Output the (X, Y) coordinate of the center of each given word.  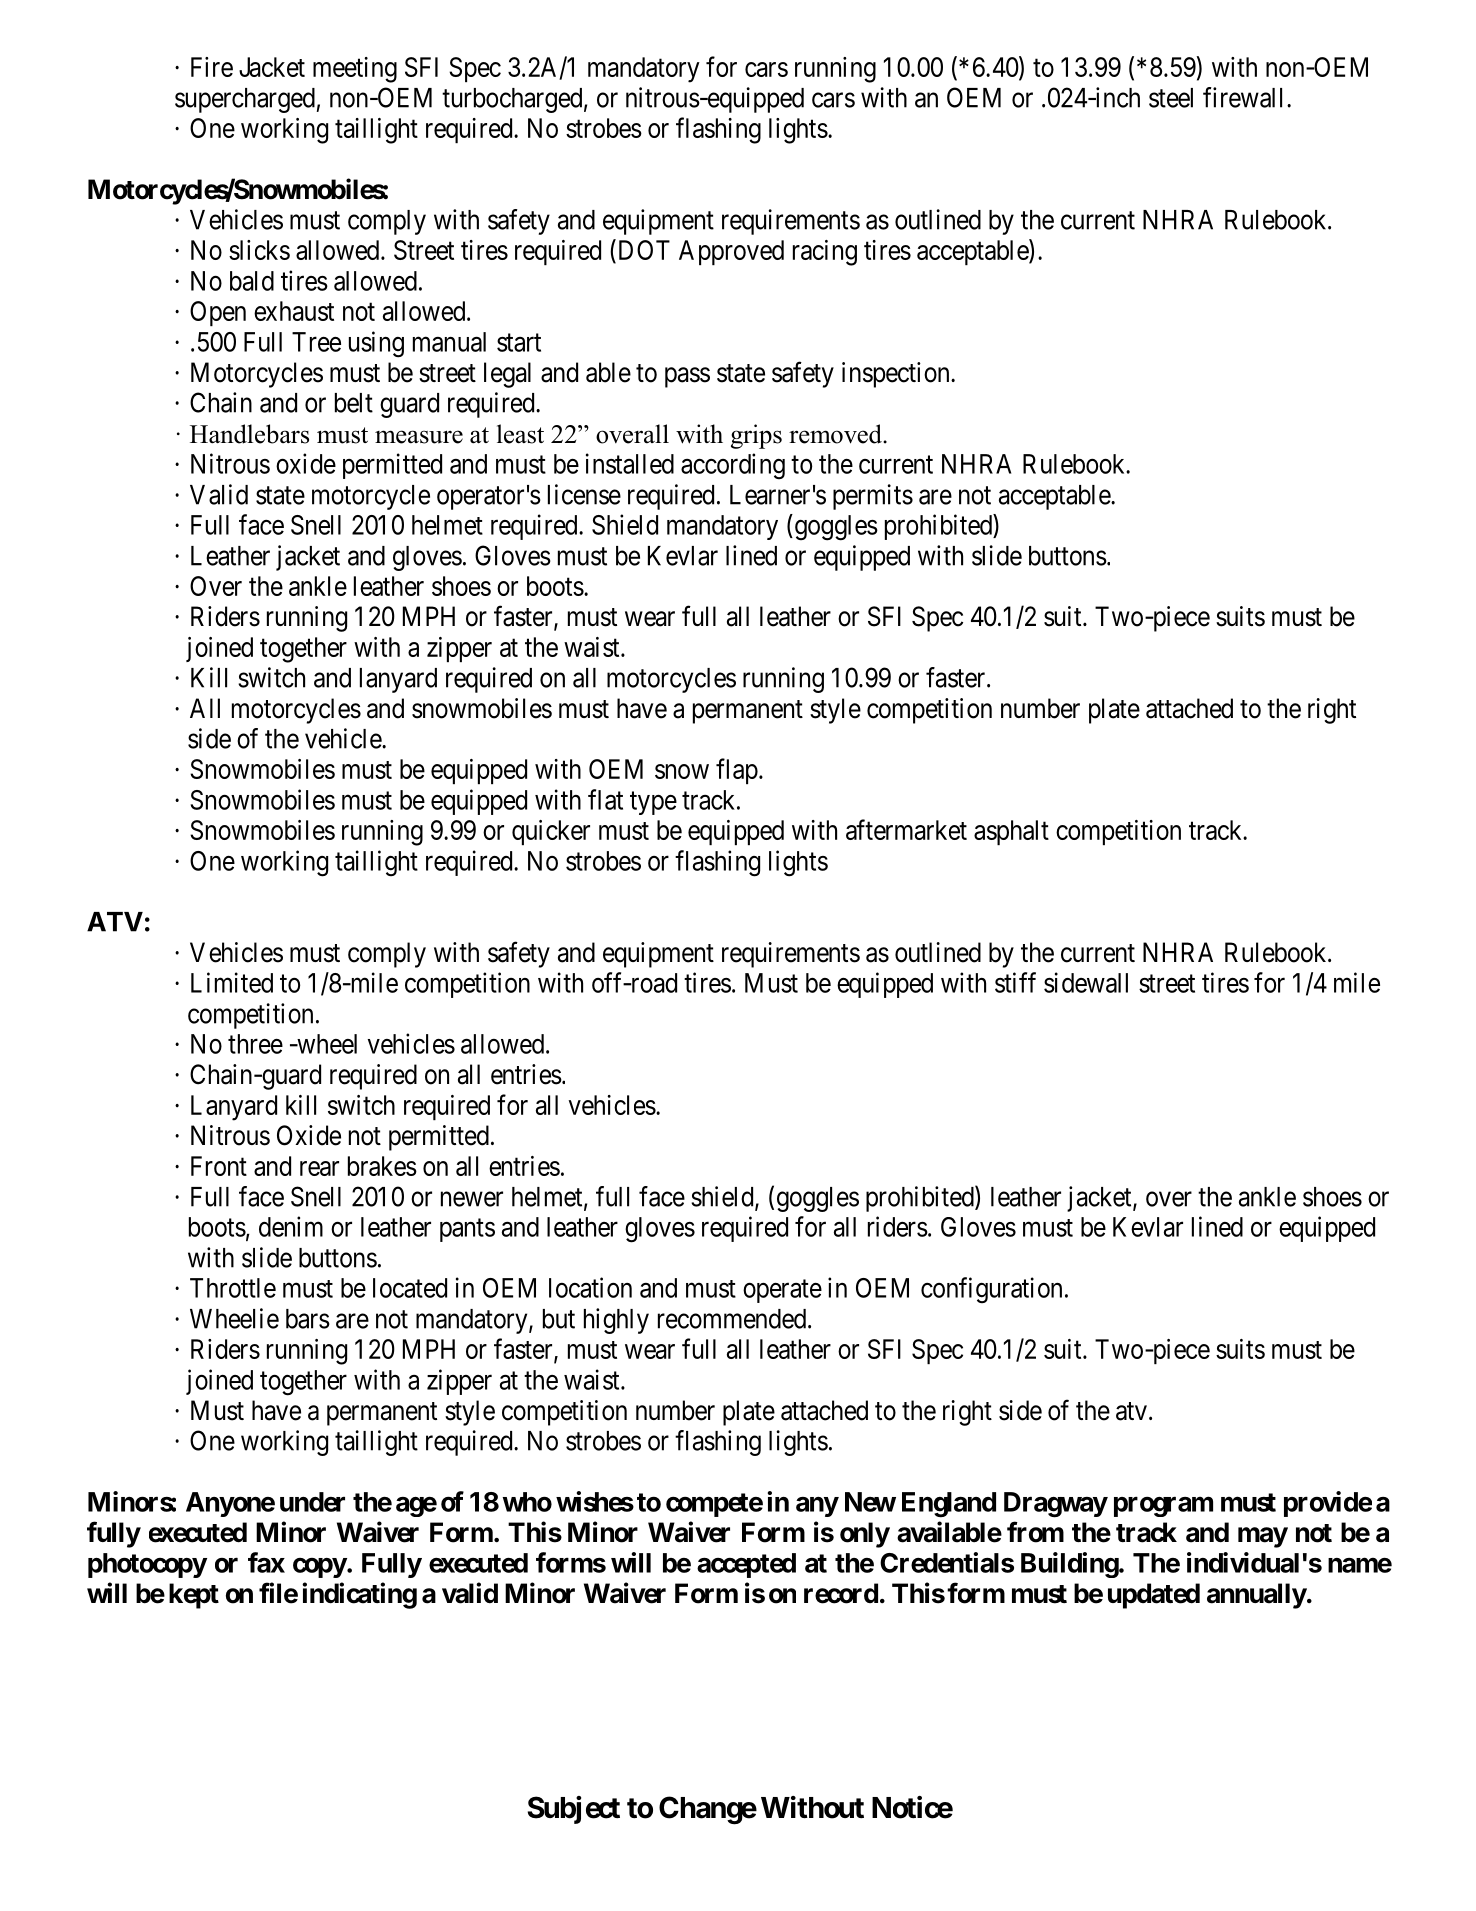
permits (873, 497)
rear (319, 1168)
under (312, 1502)
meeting (355, 70)
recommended (733, 1319)
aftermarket (906, 829)
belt (354, 403)
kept (194, 1596)
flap (737, 771)
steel (1171, 98)
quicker (551, 832)
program (1163, 1506)
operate (782, 1291)
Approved (731, 252)
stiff (1015, 982)
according (733, 466)
